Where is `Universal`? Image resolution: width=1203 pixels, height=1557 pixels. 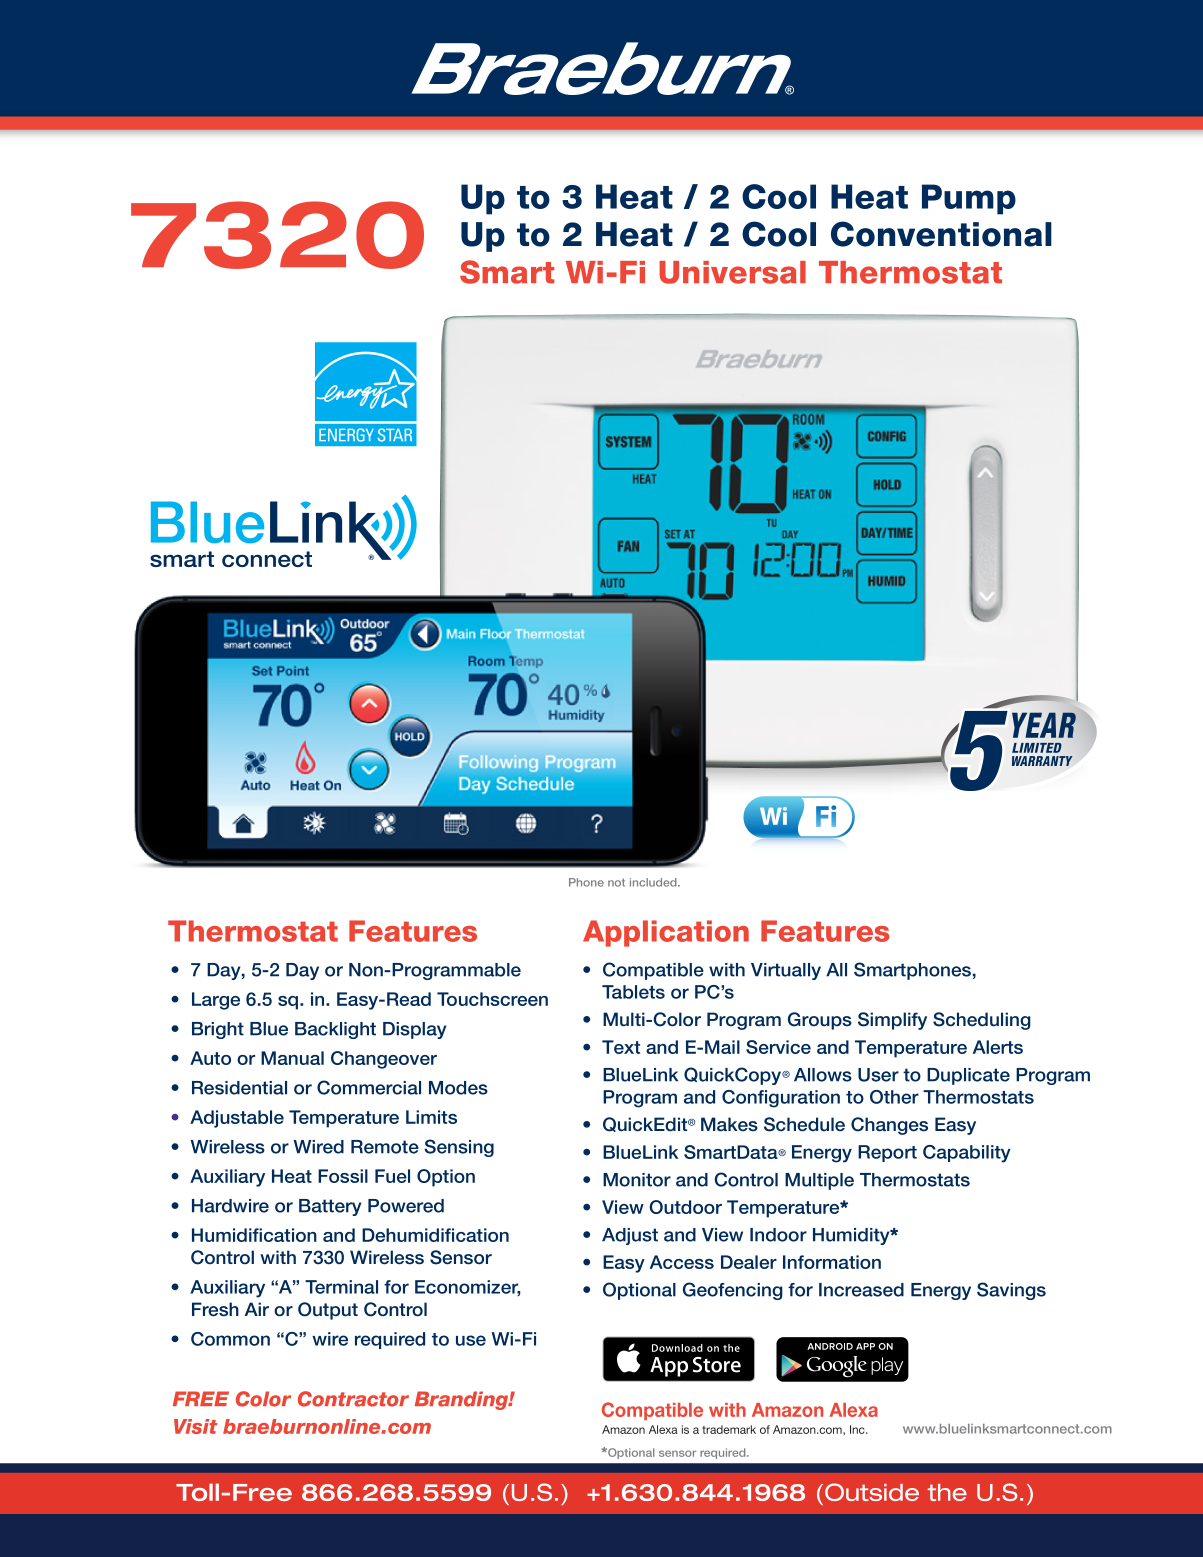 Universal is located at coordinates (732, 272).
